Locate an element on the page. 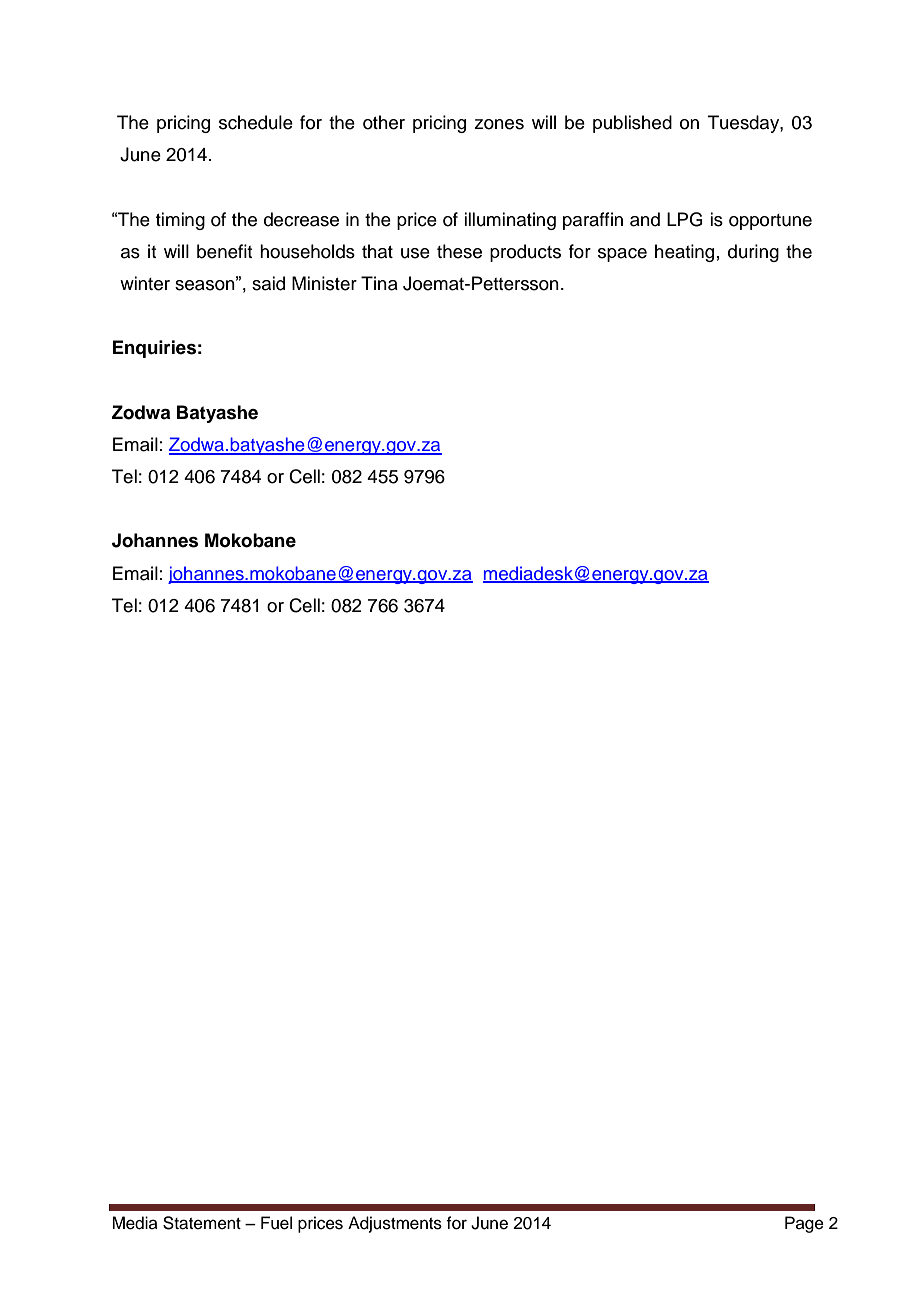  said is located at coordinates (268, 283).
